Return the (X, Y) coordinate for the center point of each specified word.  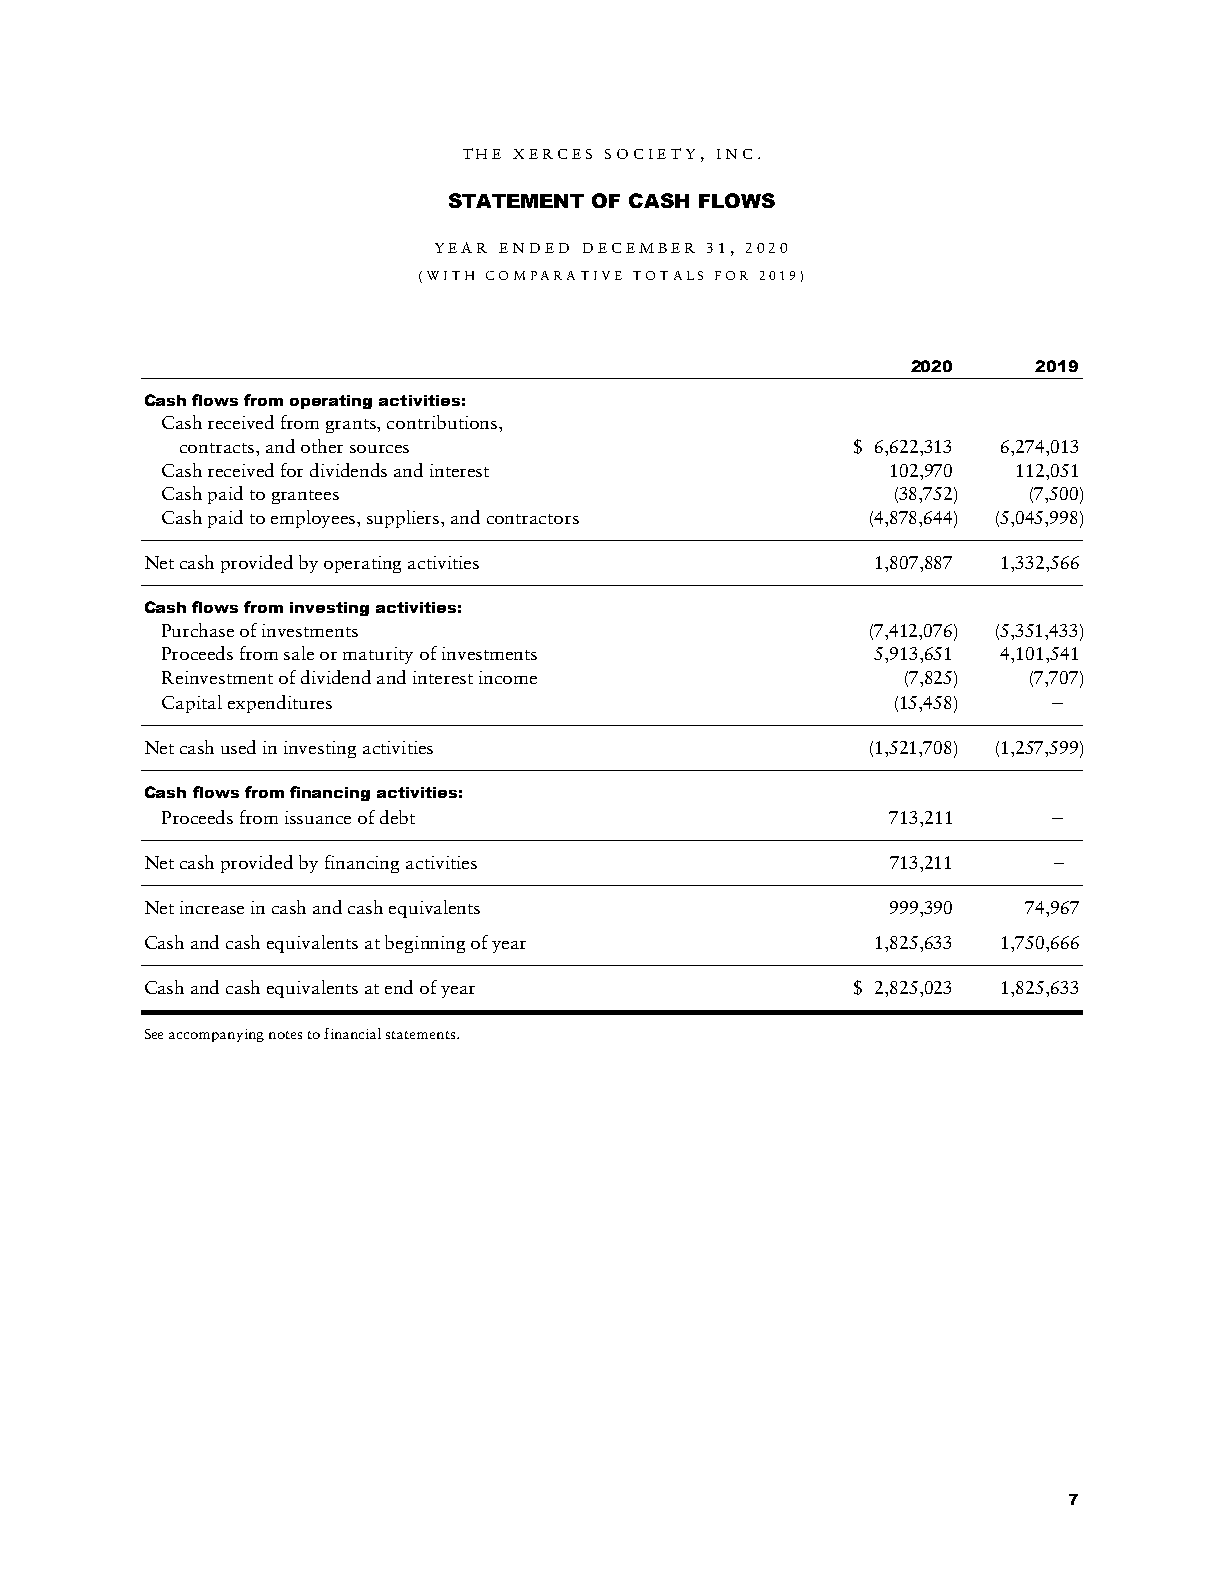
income (508, 677)
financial (352, 1033)
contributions (443, 422)
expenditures (280, 704)
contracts (218, 448)
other (322, 446)
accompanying (216, 1035)
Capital (192, 704)
